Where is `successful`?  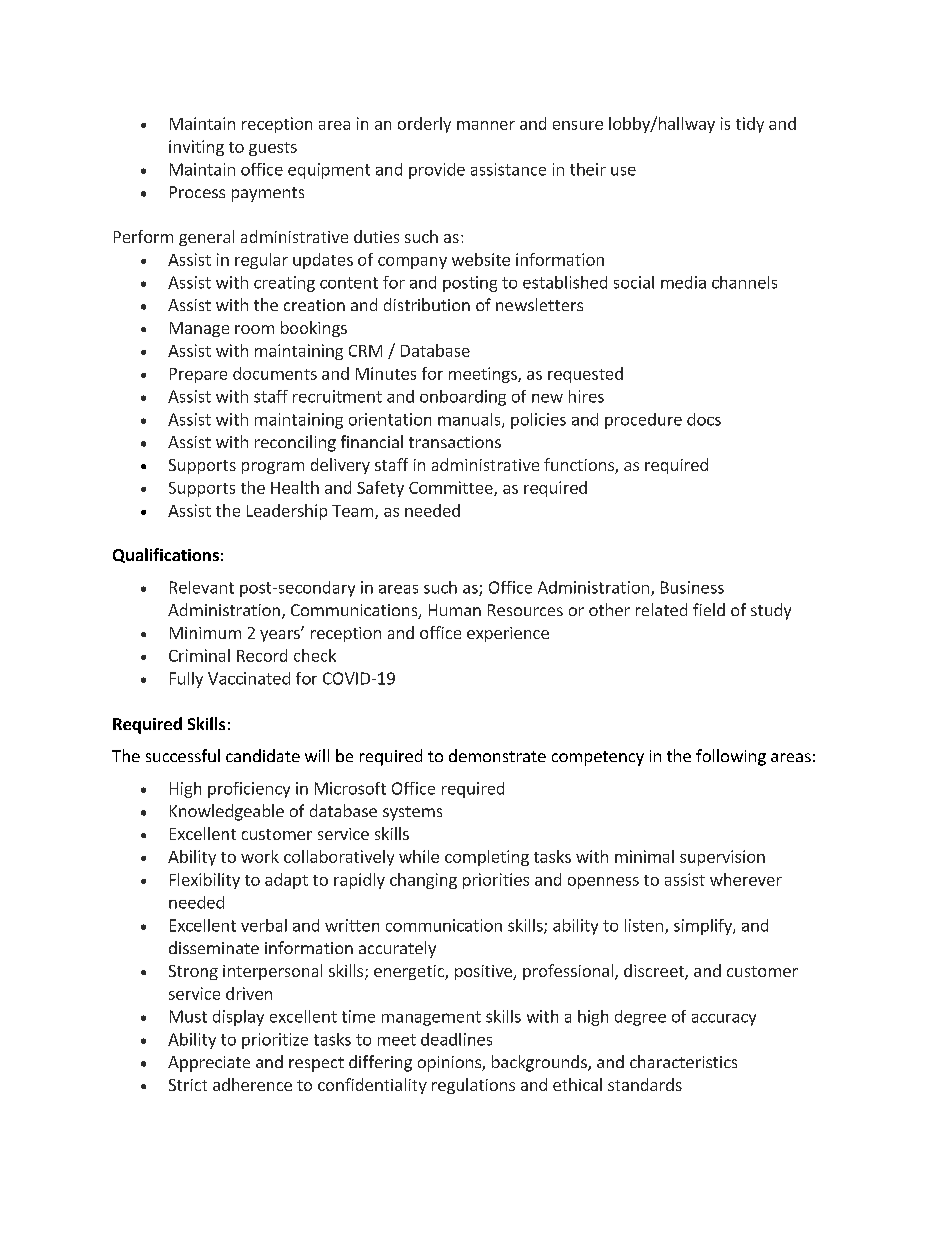 successful is located at coordinates (183, 755).
